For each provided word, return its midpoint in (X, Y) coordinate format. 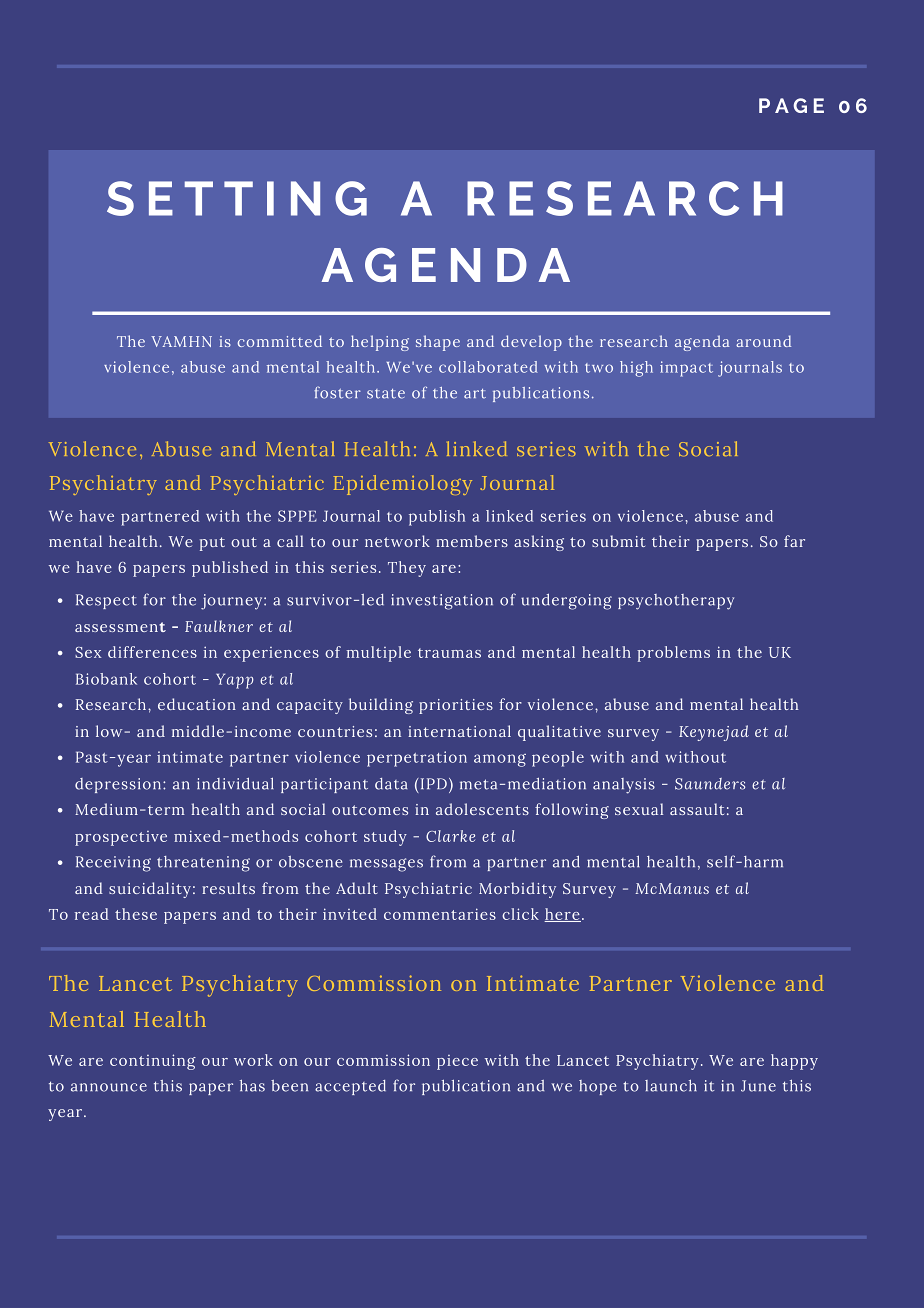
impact (686, 369)
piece (457, 1062)
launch (671, 1085)
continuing (153, 1062)
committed (280, 341)
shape (438, 343)
